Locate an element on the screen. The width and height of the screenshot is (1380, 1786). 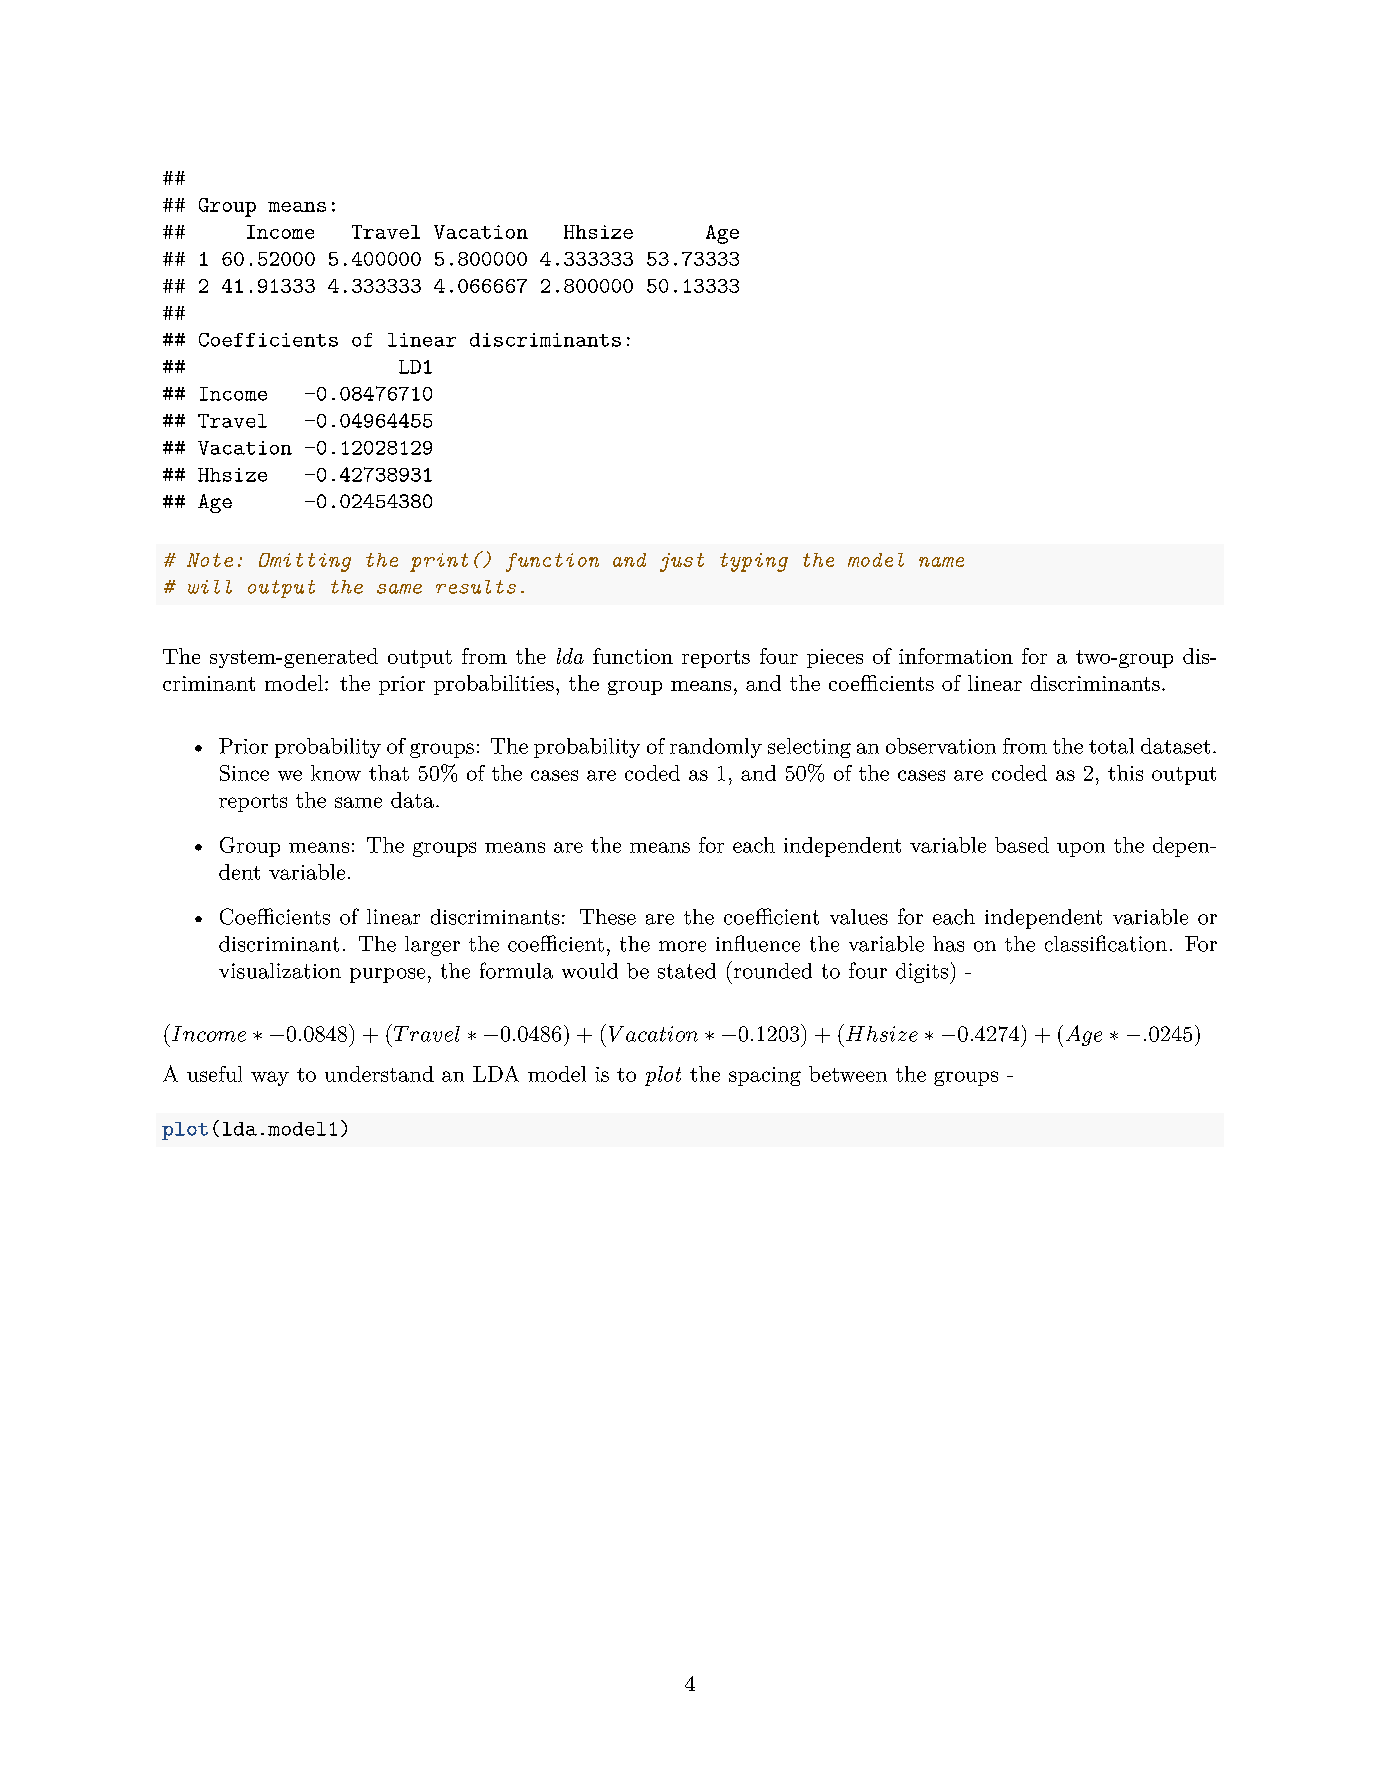
between is located at coordinates (848, 1074).
